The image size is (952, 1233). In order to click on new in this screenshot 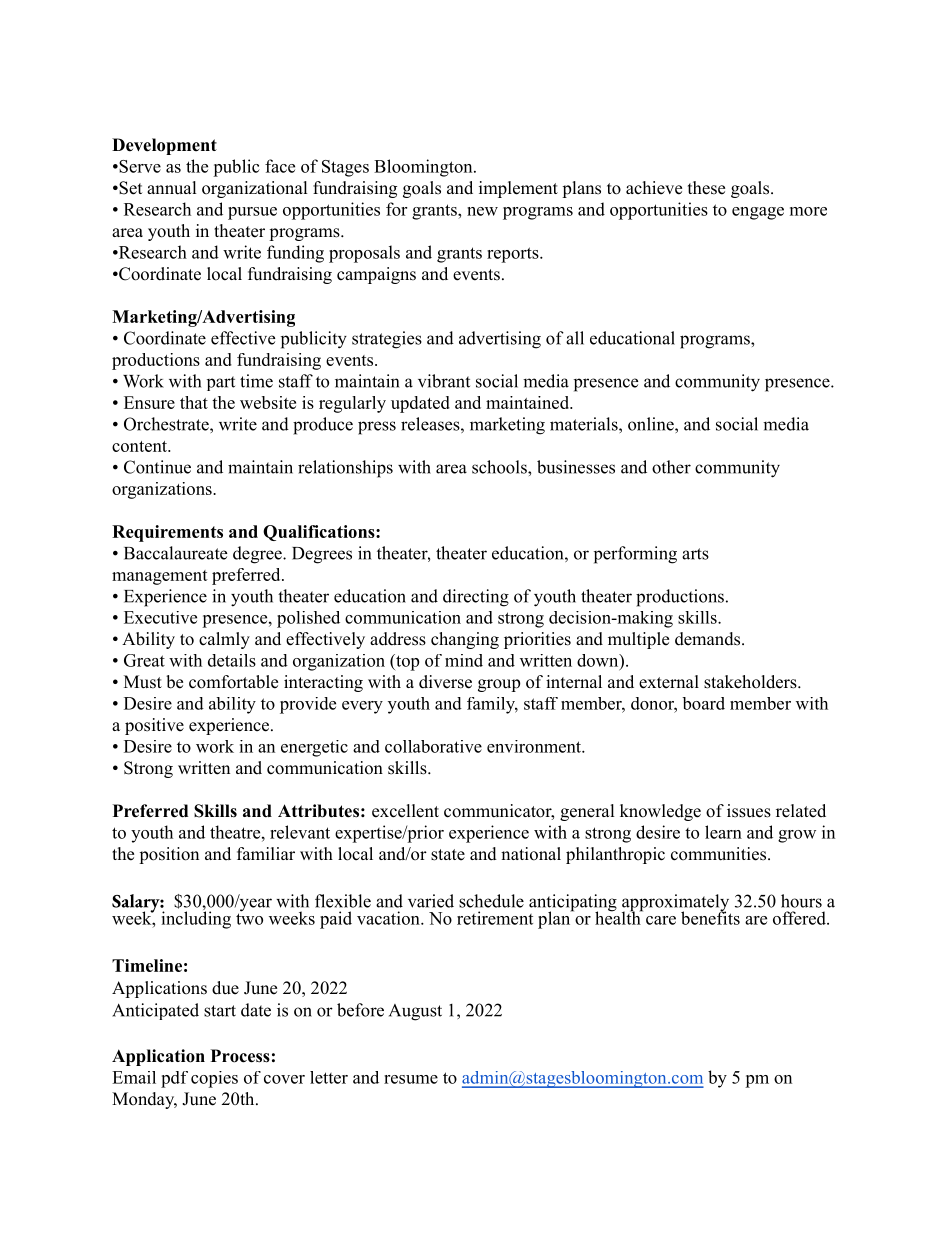, I will do `click(482, 211)`.
